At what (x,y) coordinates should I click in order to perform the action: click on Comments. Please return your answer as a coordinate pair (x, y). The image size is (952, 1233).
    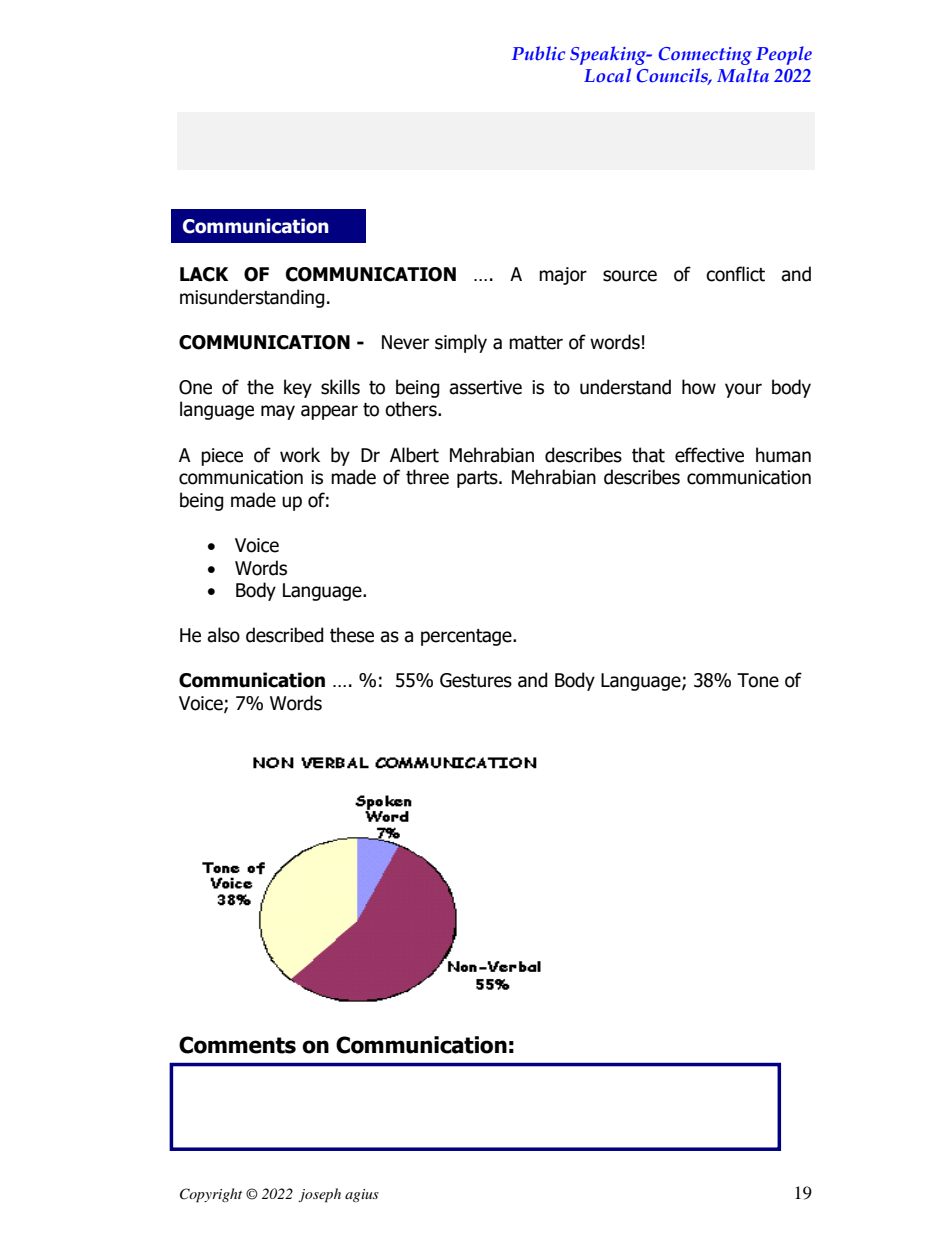
    Looking at the image, I should click on (237, 1045).
